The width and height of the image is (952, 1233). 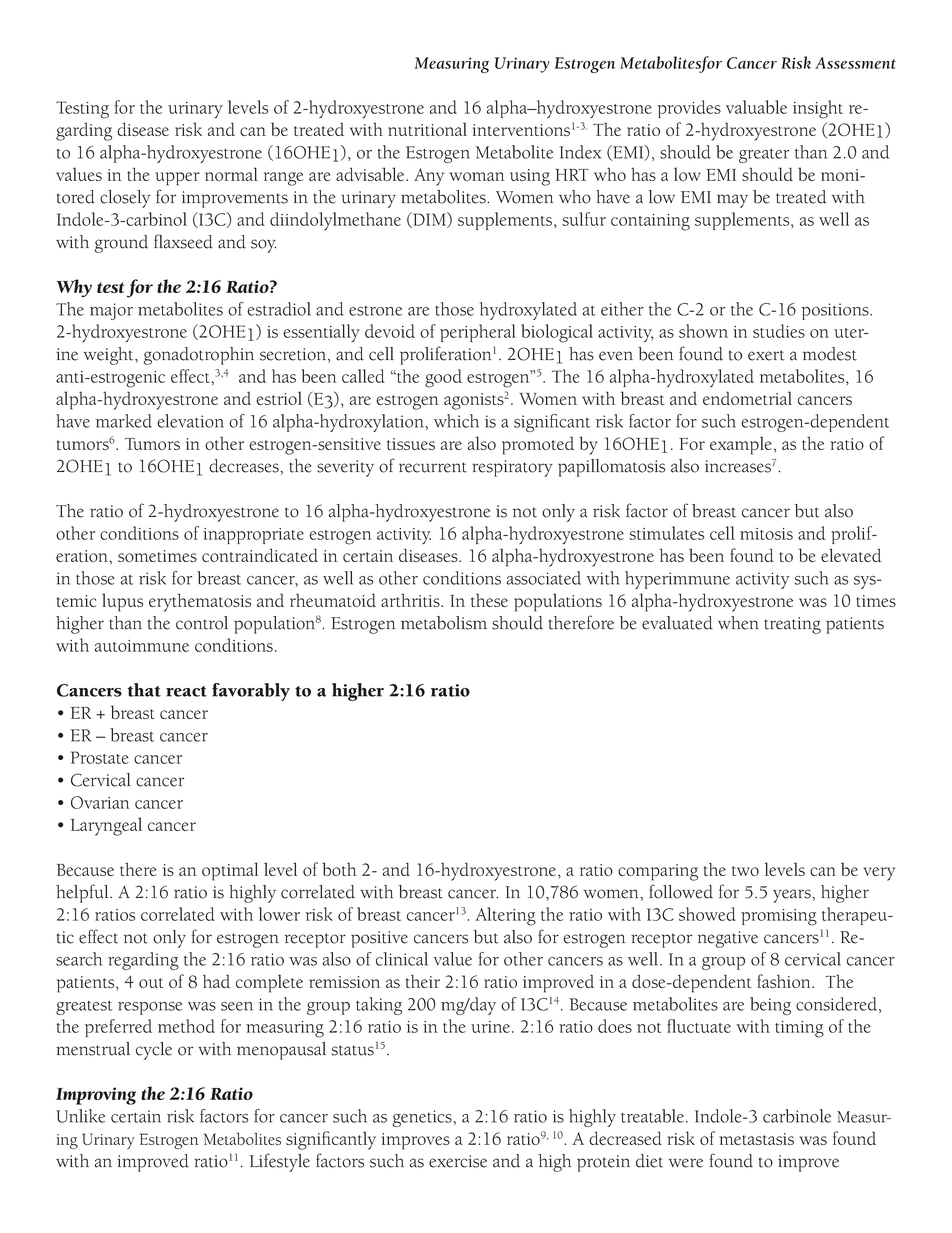 What do you see at coordinates (756, 1139) in the image?
I see `metastasis` at bounding box center [756, 1139].
